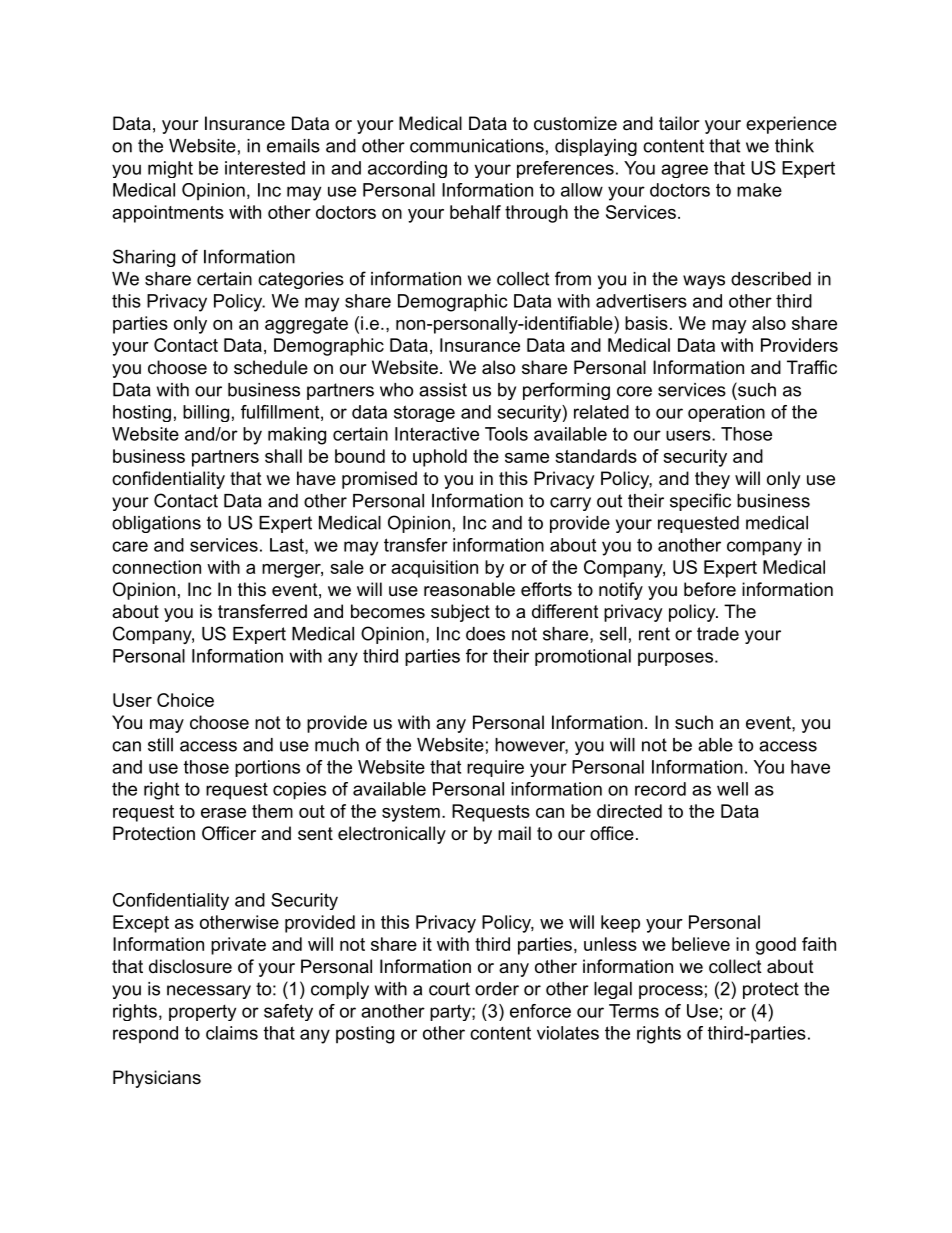  I want to click on think, so click(794, 146).
